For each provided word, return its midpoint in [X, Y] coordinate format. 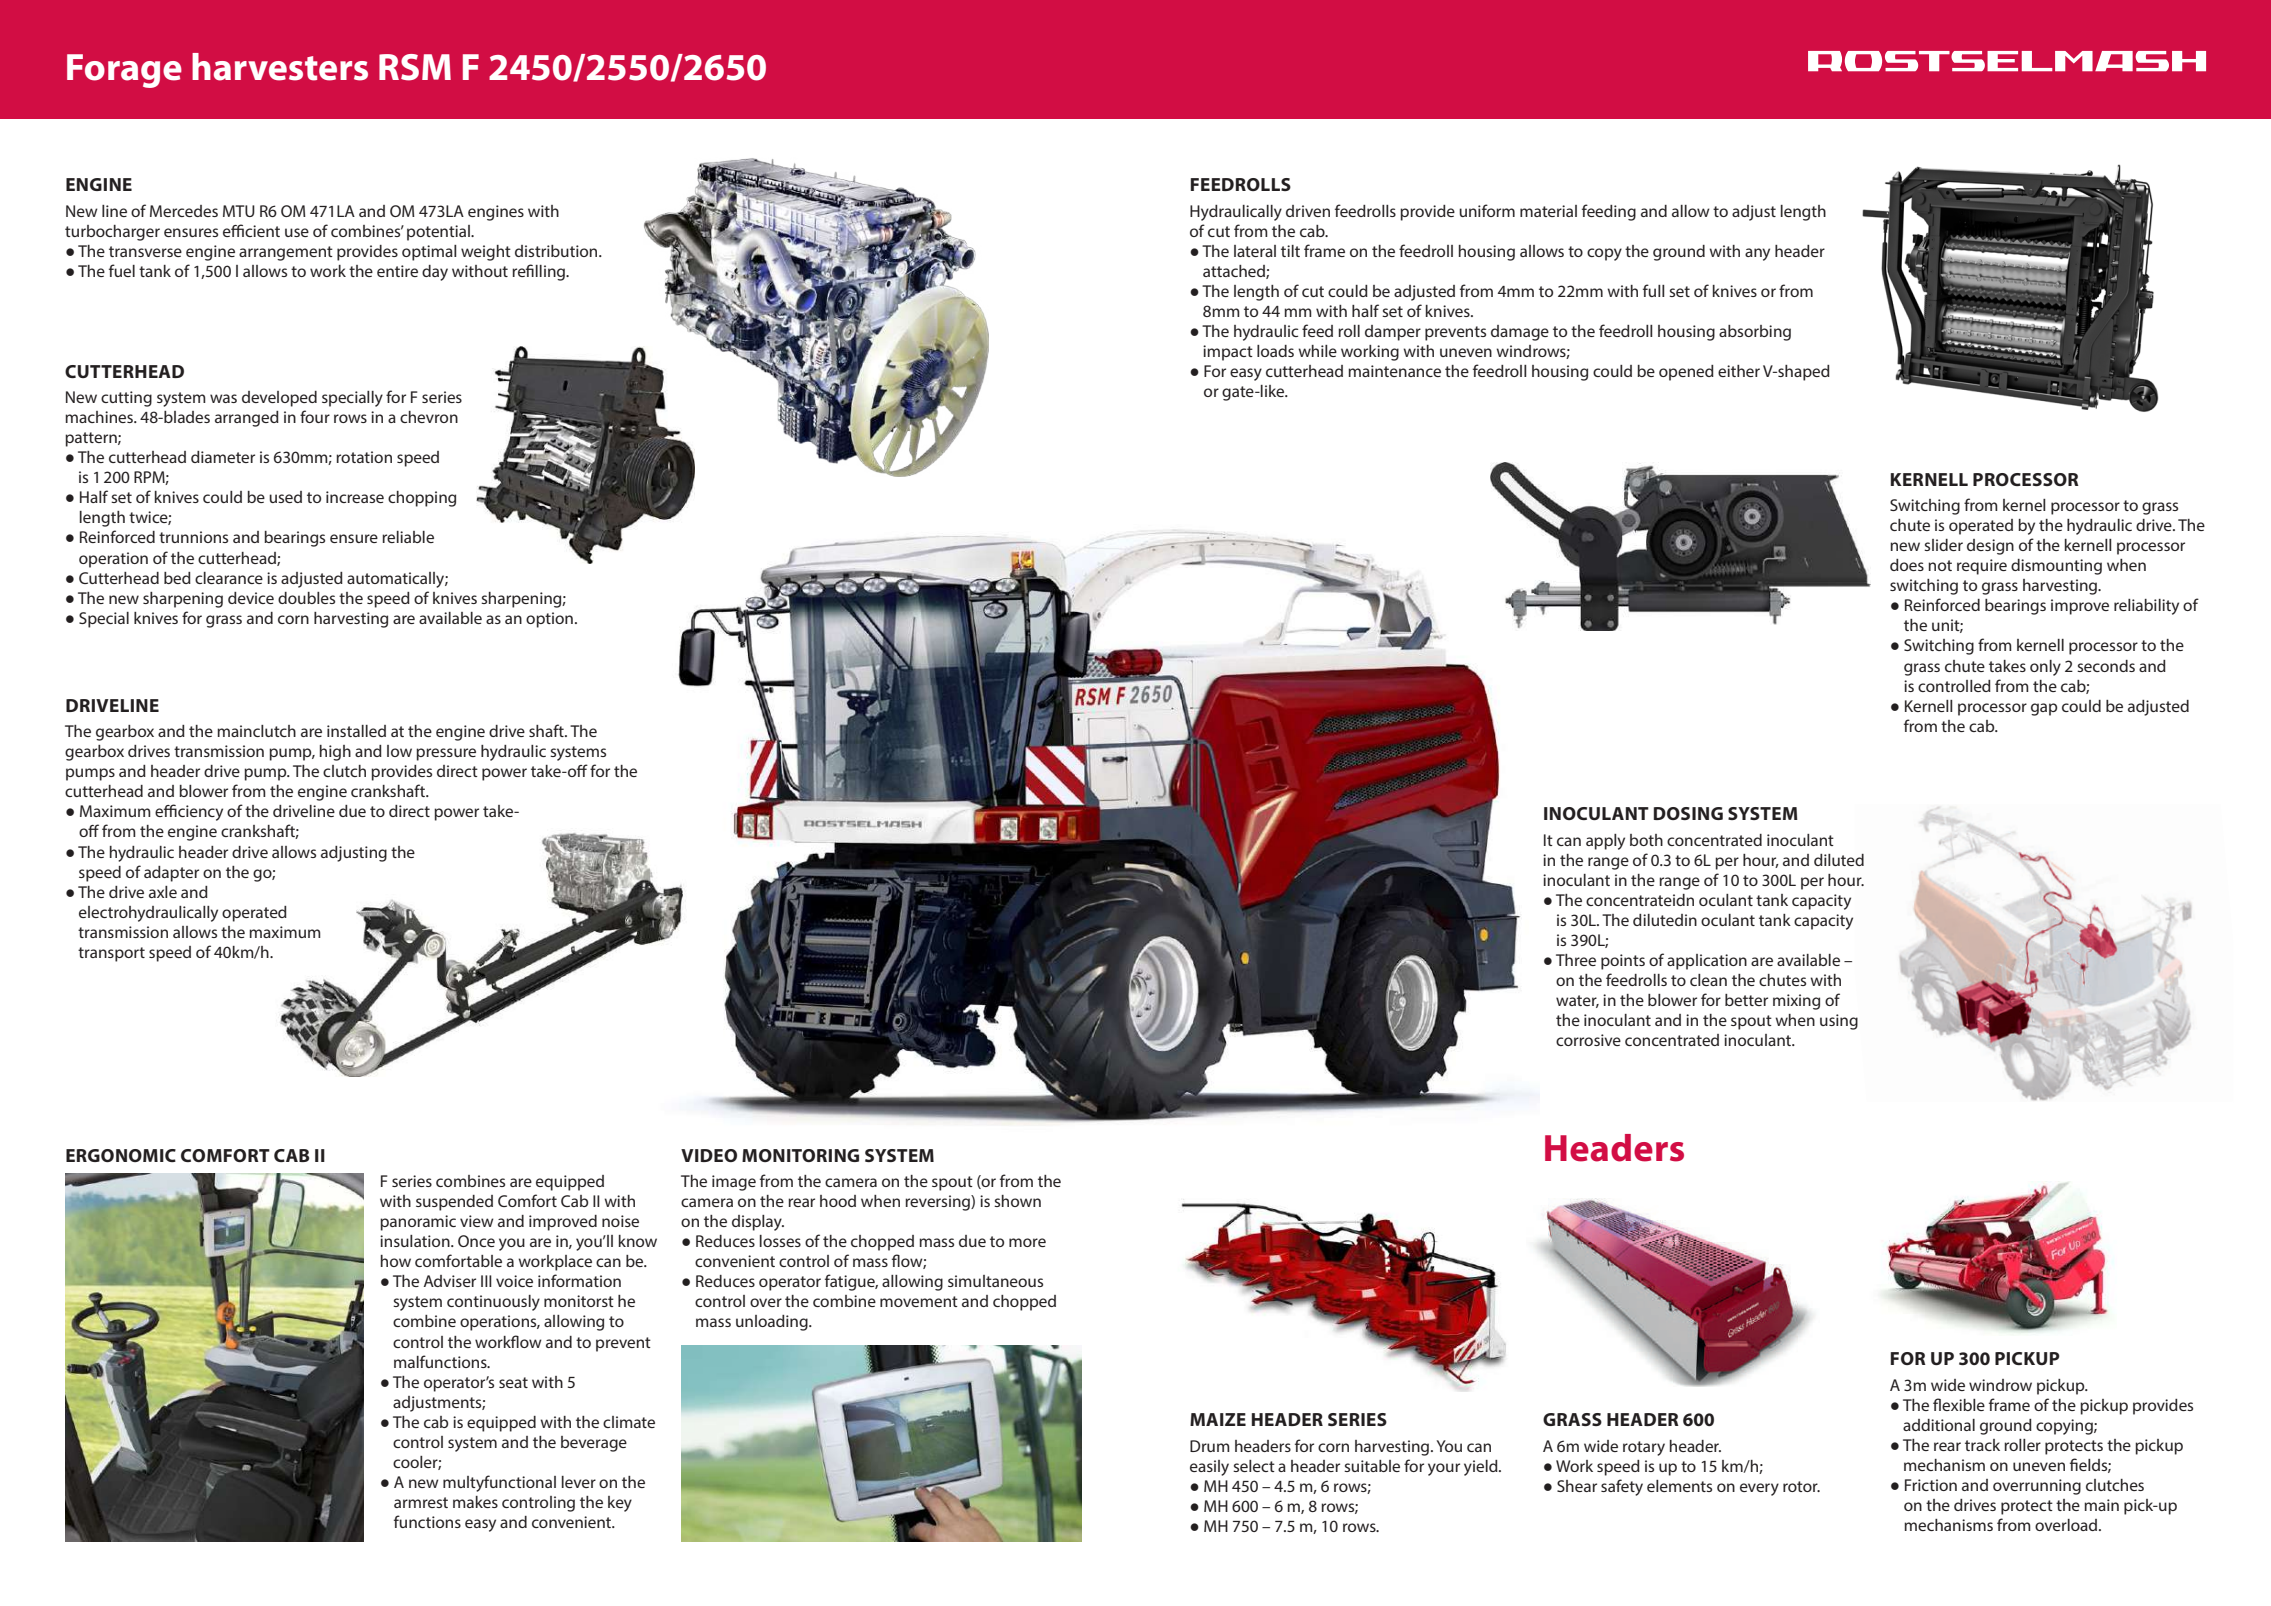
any [1757, 254]
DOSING [1688, 813]
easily [1209, 1468]
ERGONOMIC [121, 1155]
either [1739, 371]
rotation [364, 457]
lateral [1255, 251]
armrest [421, 1502]
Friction [1931, 1485]
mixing [1796, 1002]
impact [1228, 353]
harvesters [280, 67]
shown [1017, 1201]
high [335, 753]
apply [1605, 842]
